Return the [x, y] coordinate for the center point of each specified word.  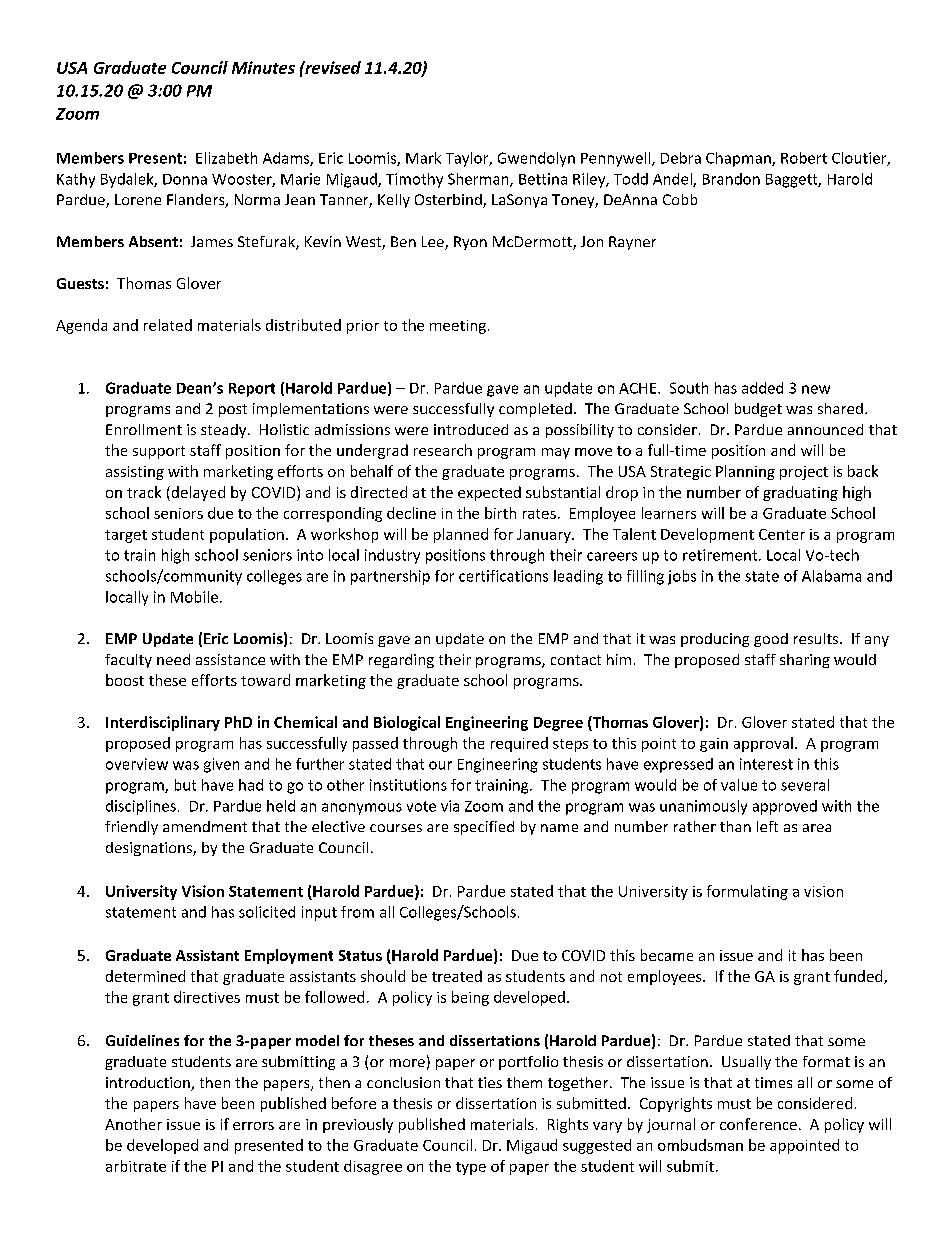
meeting [458, 327]
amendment [205, 826]
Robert [804, 158]
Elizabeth [226, 158]
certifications [503, 576]
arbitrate [136, 1166]
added [762, 388]
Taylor [468, 159]
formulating [747, 892]
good [771, 640]
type [471, 1168]
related [168, 325]
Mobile [194, 597]
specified [484, 828]
